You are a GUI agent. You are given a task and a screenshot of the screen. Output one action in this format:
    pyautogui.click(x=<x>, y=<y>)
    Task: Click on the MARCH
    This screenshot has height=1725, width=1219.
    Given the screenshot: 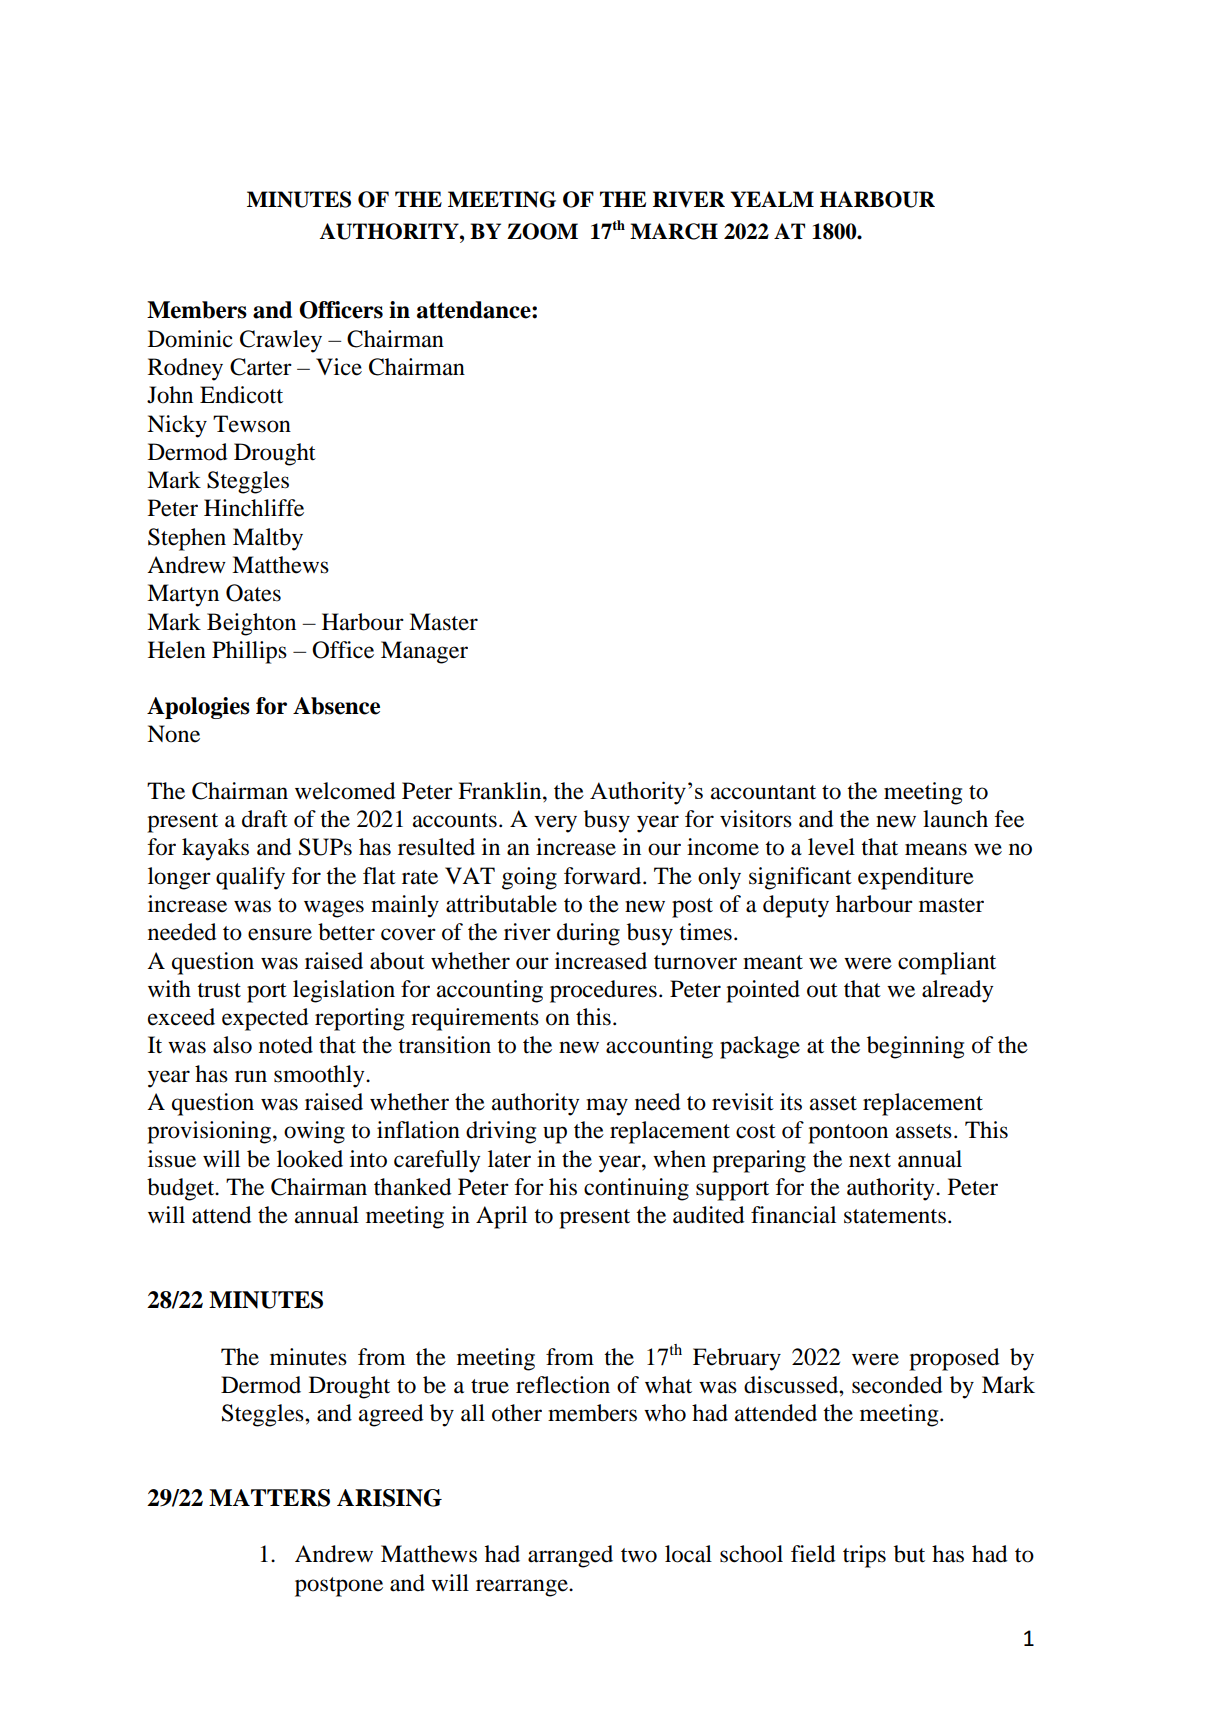 What is the action you would take?
    pyautogui.click(x=674, y=231)
